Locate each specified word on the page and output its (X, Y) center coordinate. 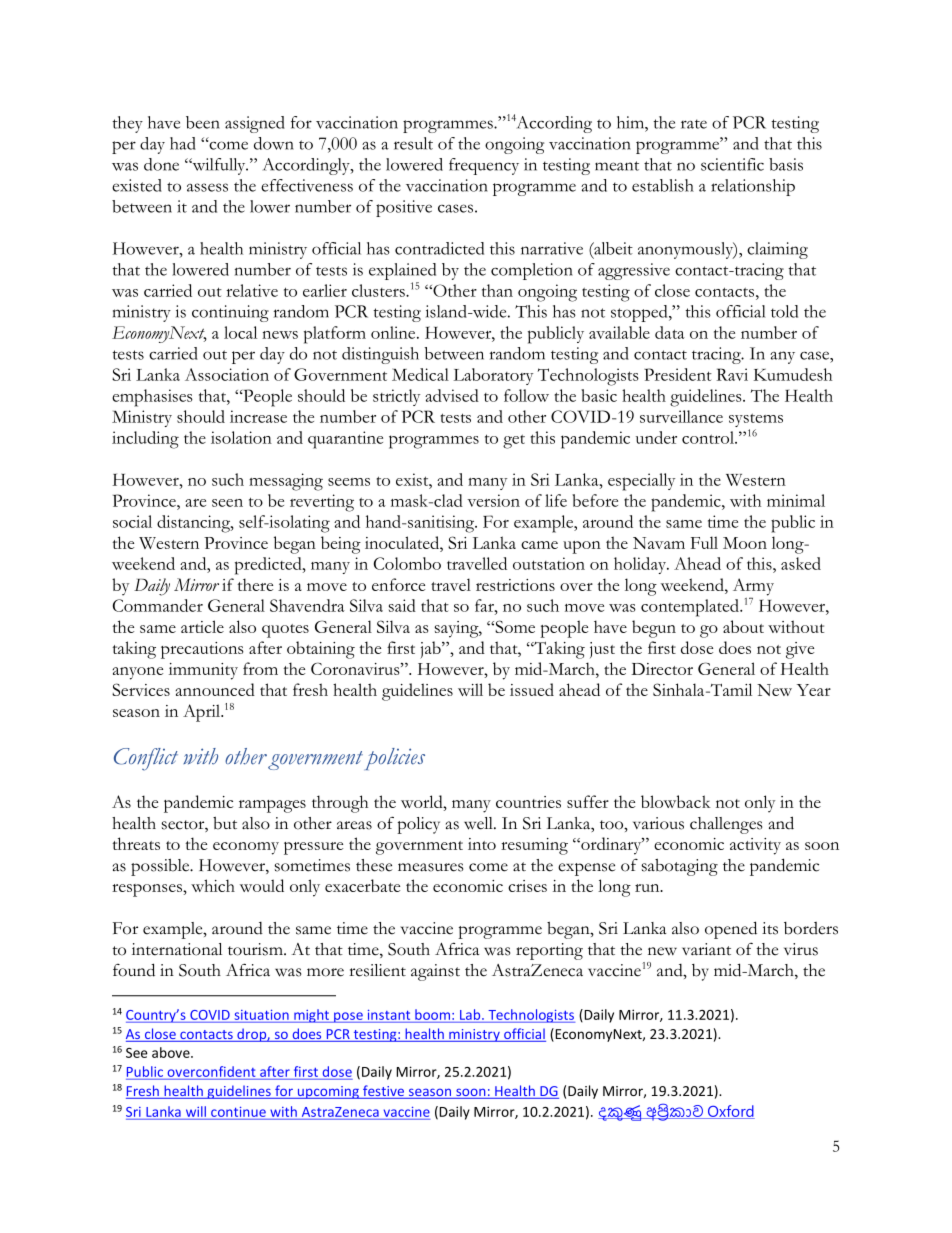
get (514, 441)
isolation (241, 437)
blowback (676, 801)
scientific (732, 164)
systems (756, 421)
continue (238, 1113)
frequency (484, 166)
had (183, 143)
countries (528, 802)
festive (384, 1092)
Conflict (146, 759)
